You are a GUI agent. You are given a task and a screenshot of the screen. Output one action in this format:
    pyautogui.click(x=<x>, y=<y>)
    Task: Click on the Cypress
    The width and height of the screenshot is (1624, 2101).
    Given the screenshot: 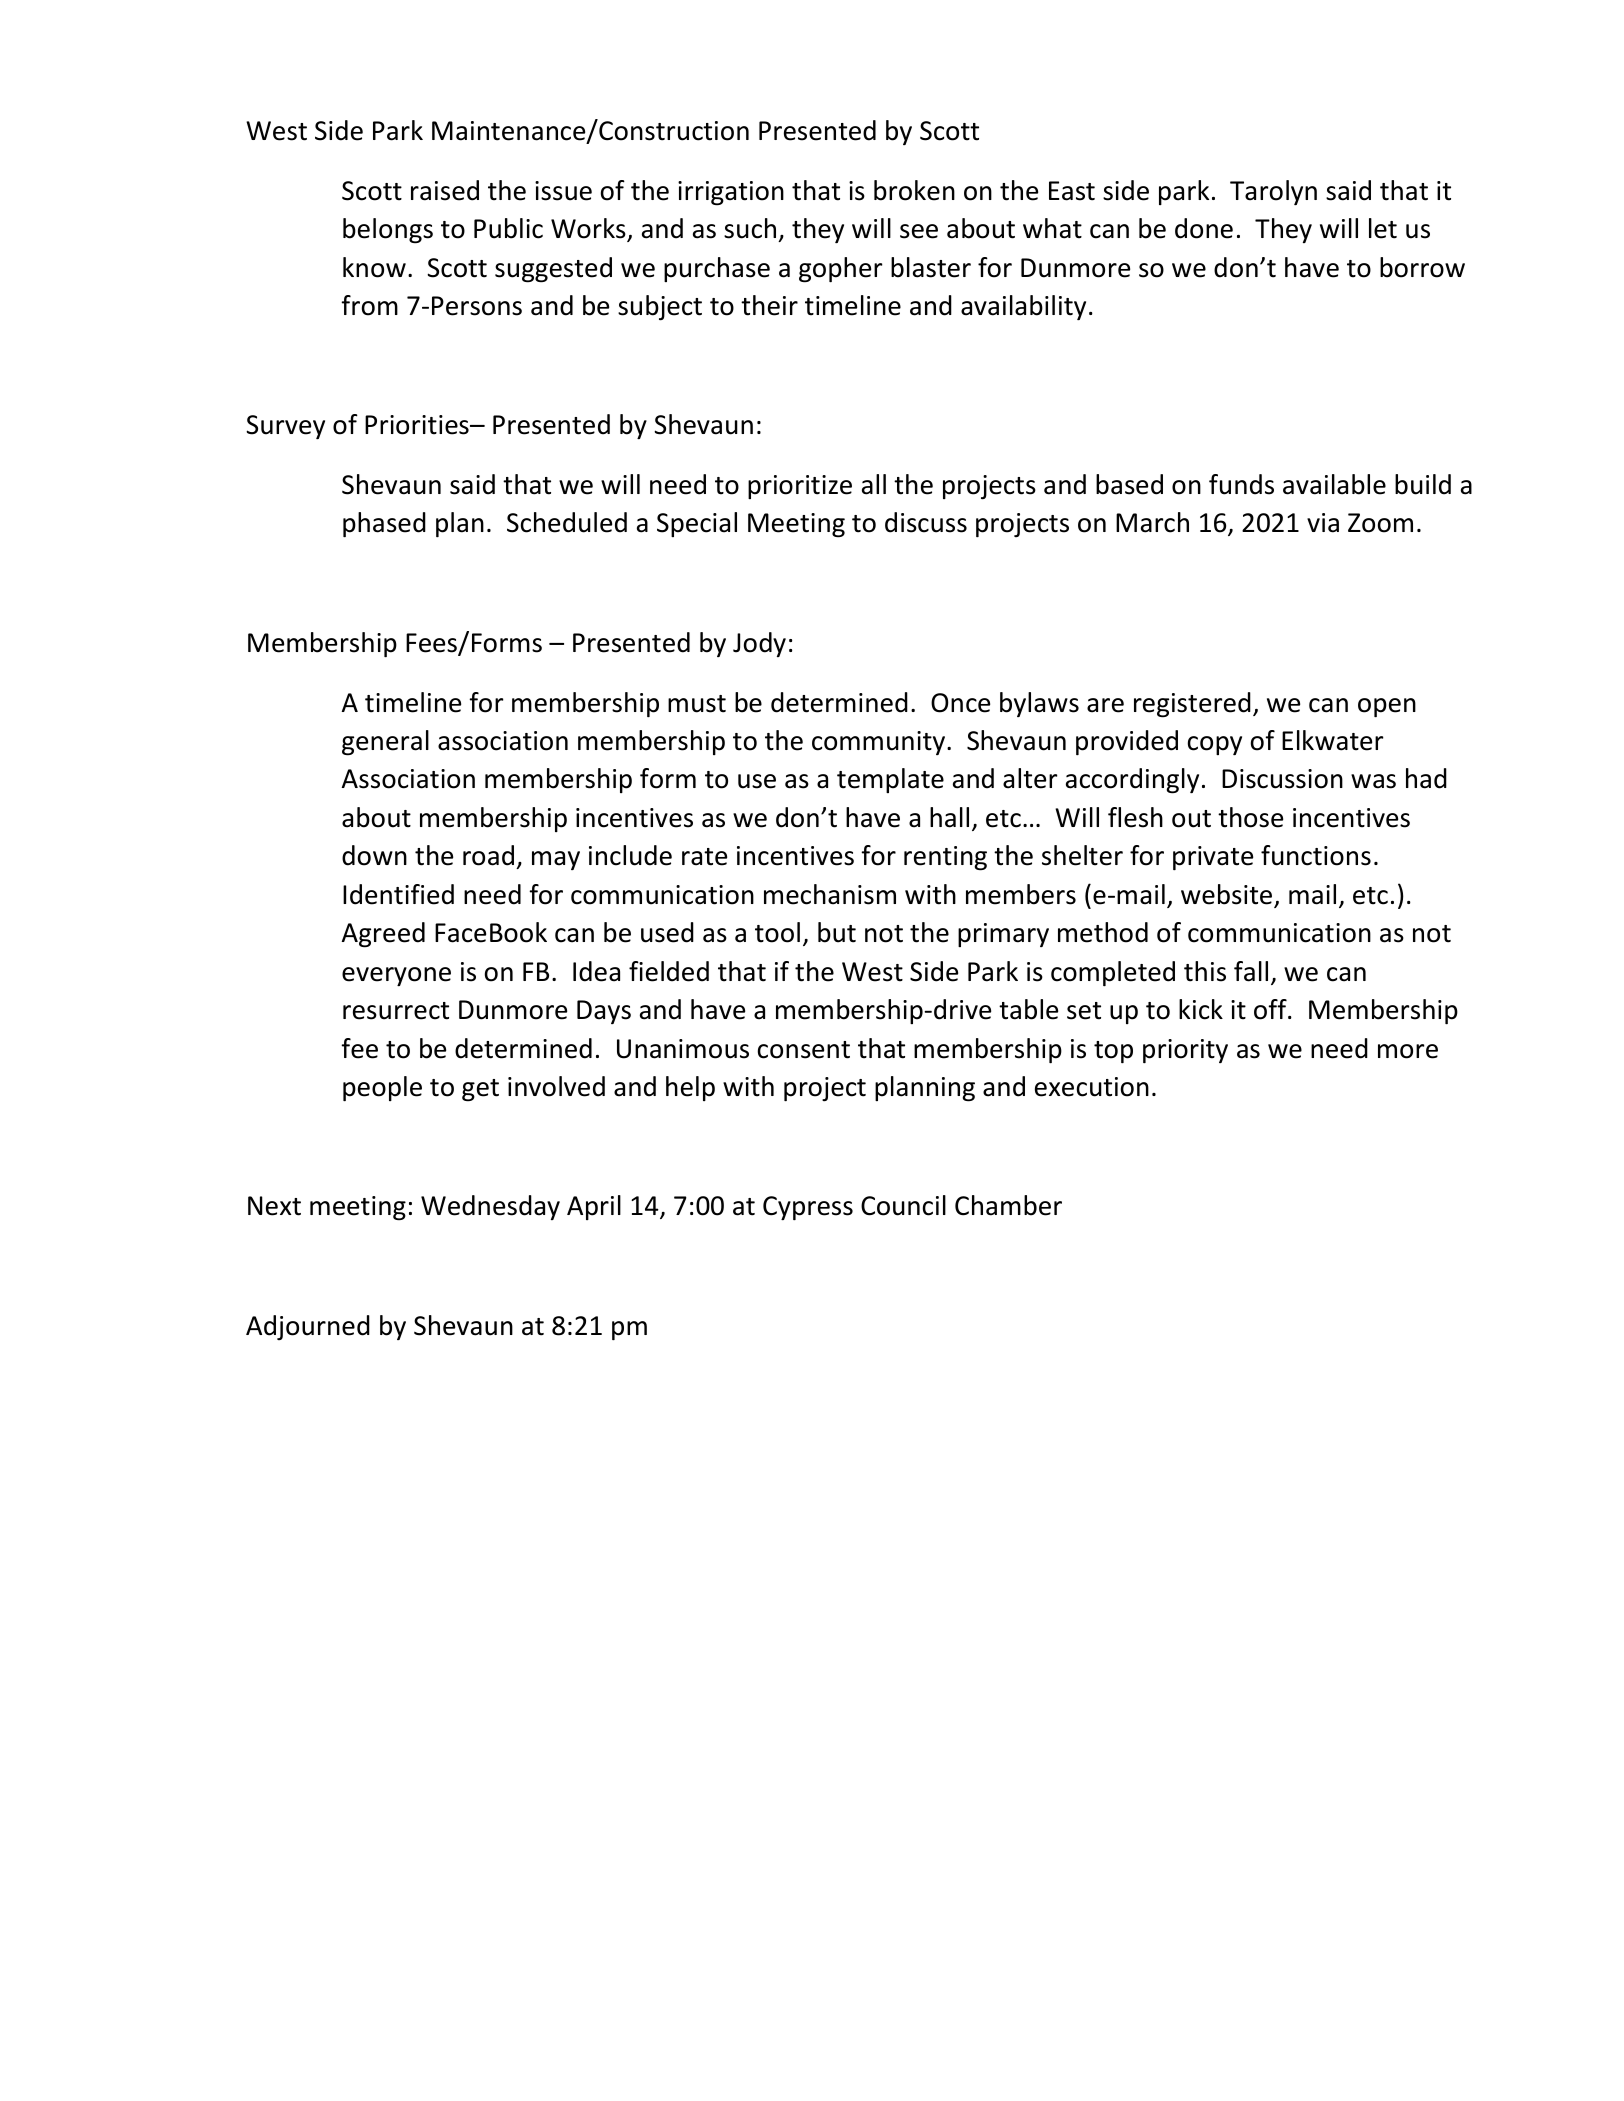 What is the action you would take?
    pyautogui.click(x=808, y=1208)
